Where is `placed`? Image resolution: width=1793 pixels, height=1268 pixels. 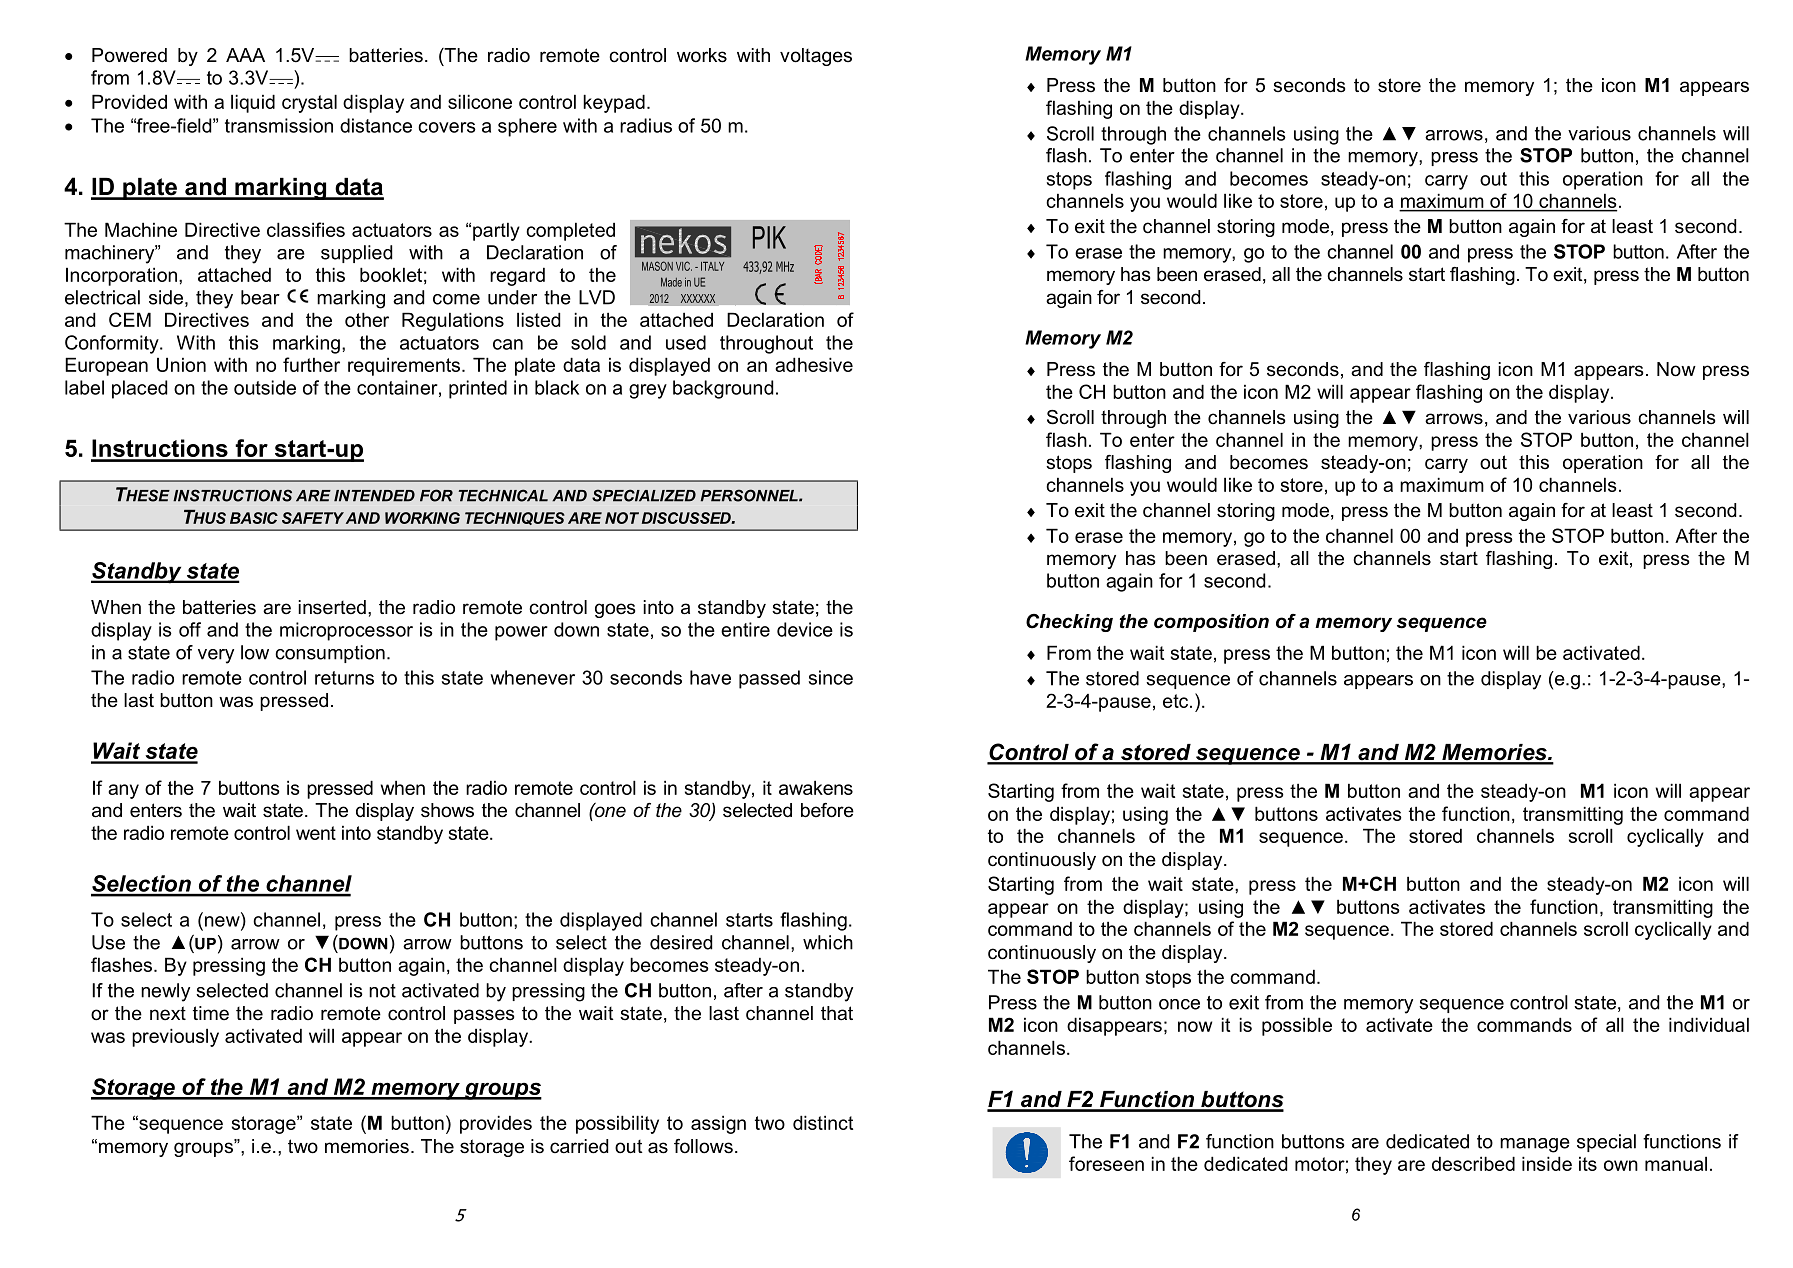 placed is located at coordinates (139, 389).
